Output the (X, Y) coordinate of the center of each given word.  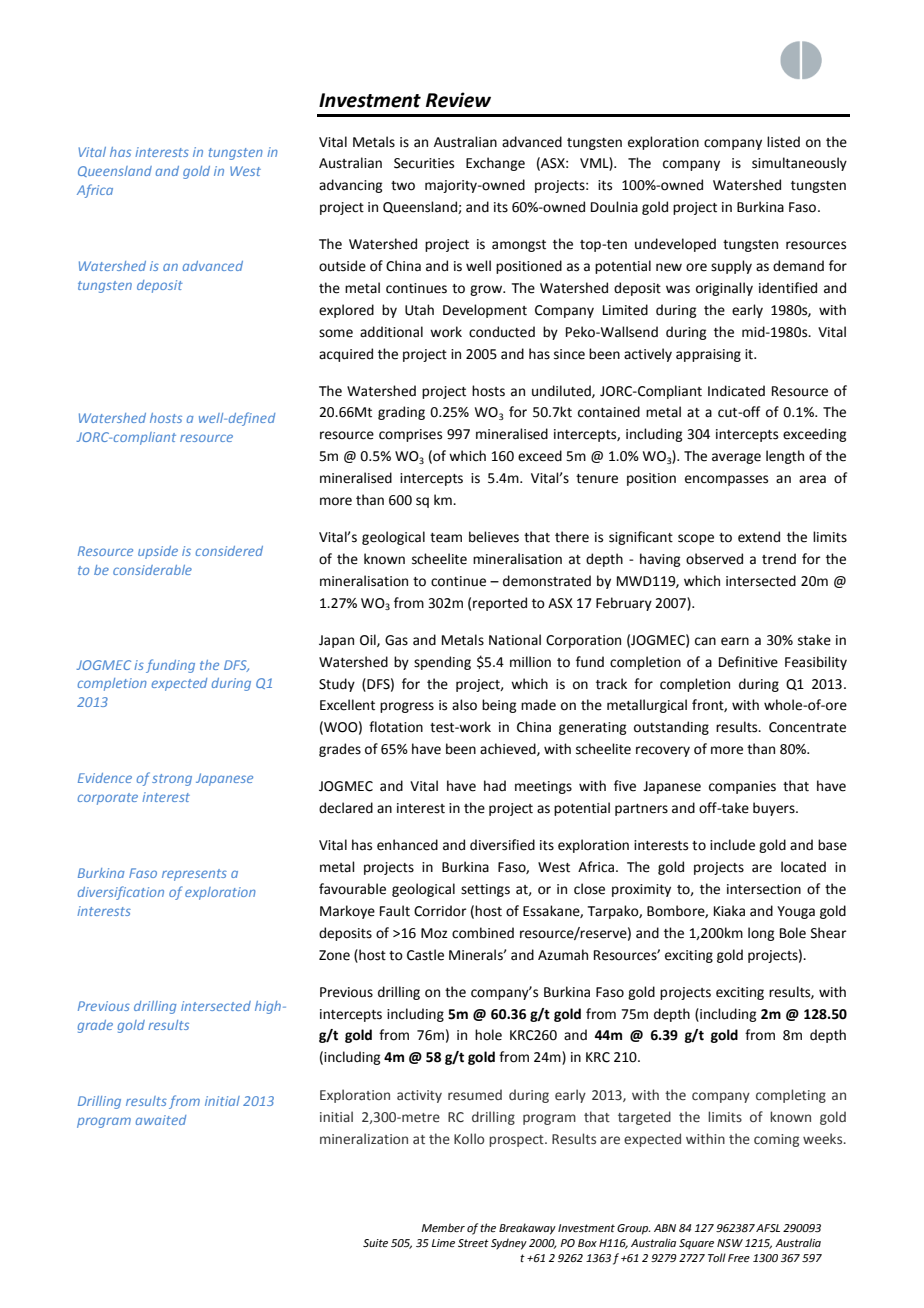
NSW (730, 1243)
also (464, 705)
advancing (350, 186)
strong (172, 780)
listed (783, 142)
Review (458, 100)
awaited (161, 1120)
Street (473, 1243)
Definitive (748, 662)
